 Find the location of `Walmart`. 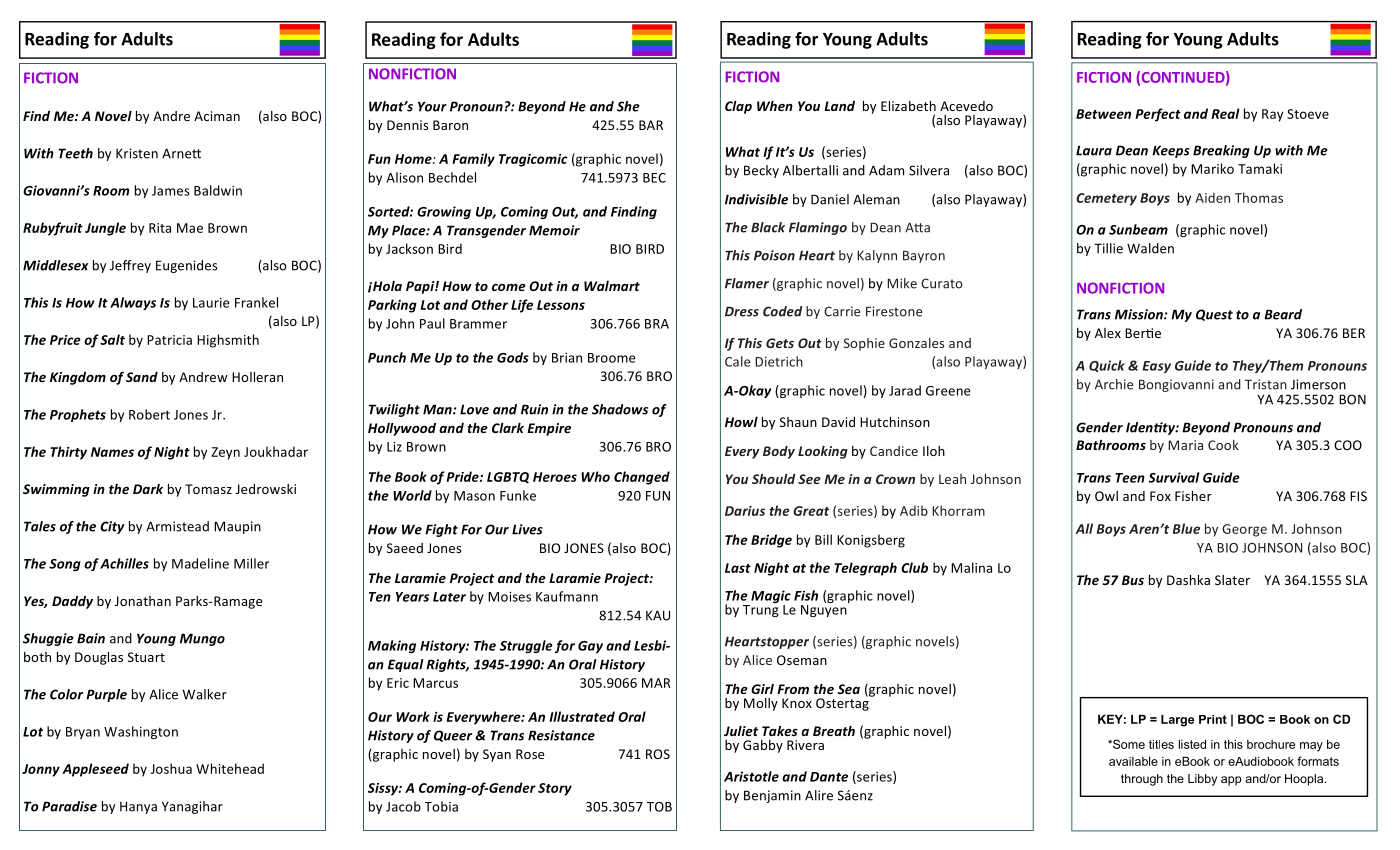

Walmart is located at coordinates (612, 286).
